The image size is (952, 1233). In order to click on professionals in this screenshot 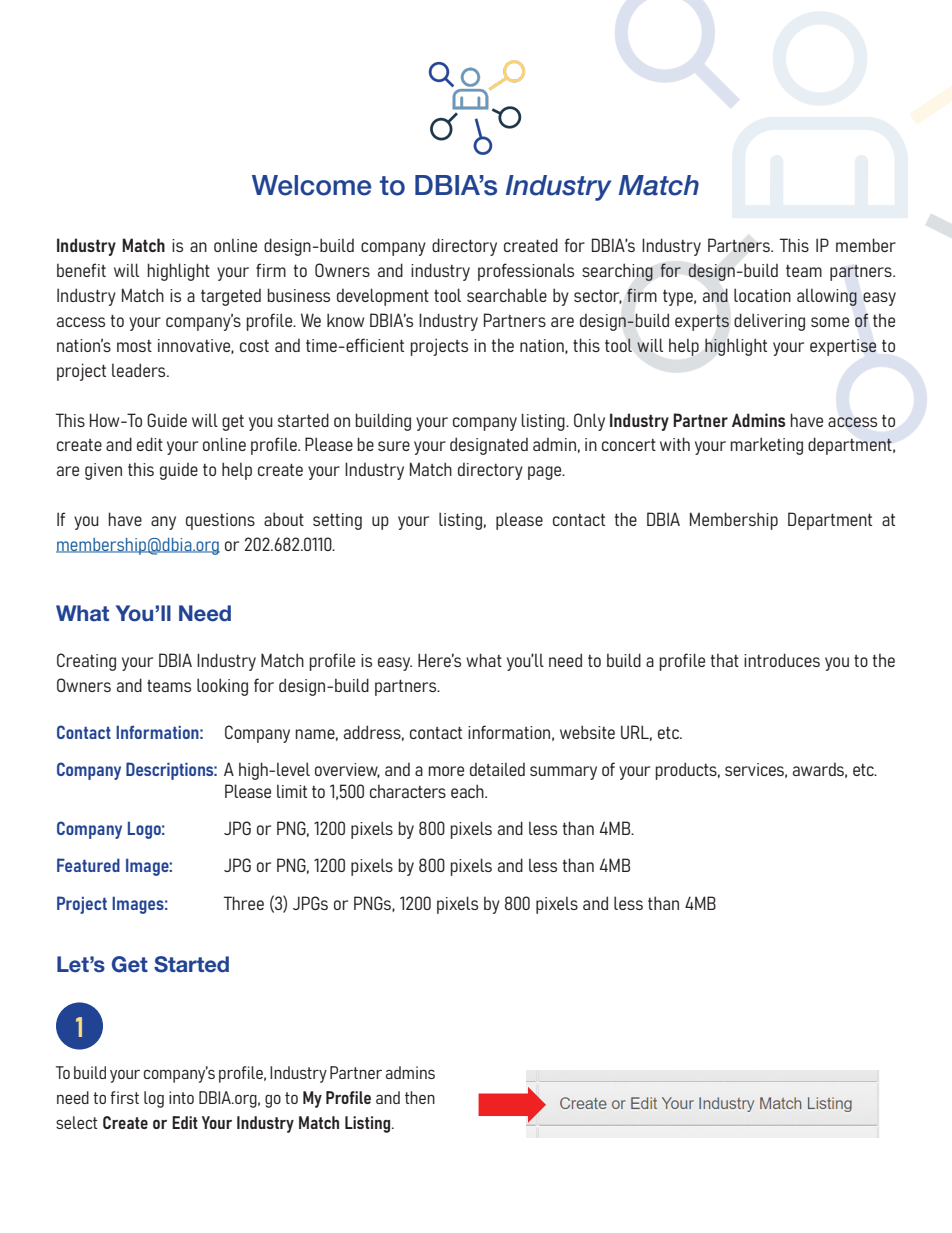, I will do `click(526, 272)`.
